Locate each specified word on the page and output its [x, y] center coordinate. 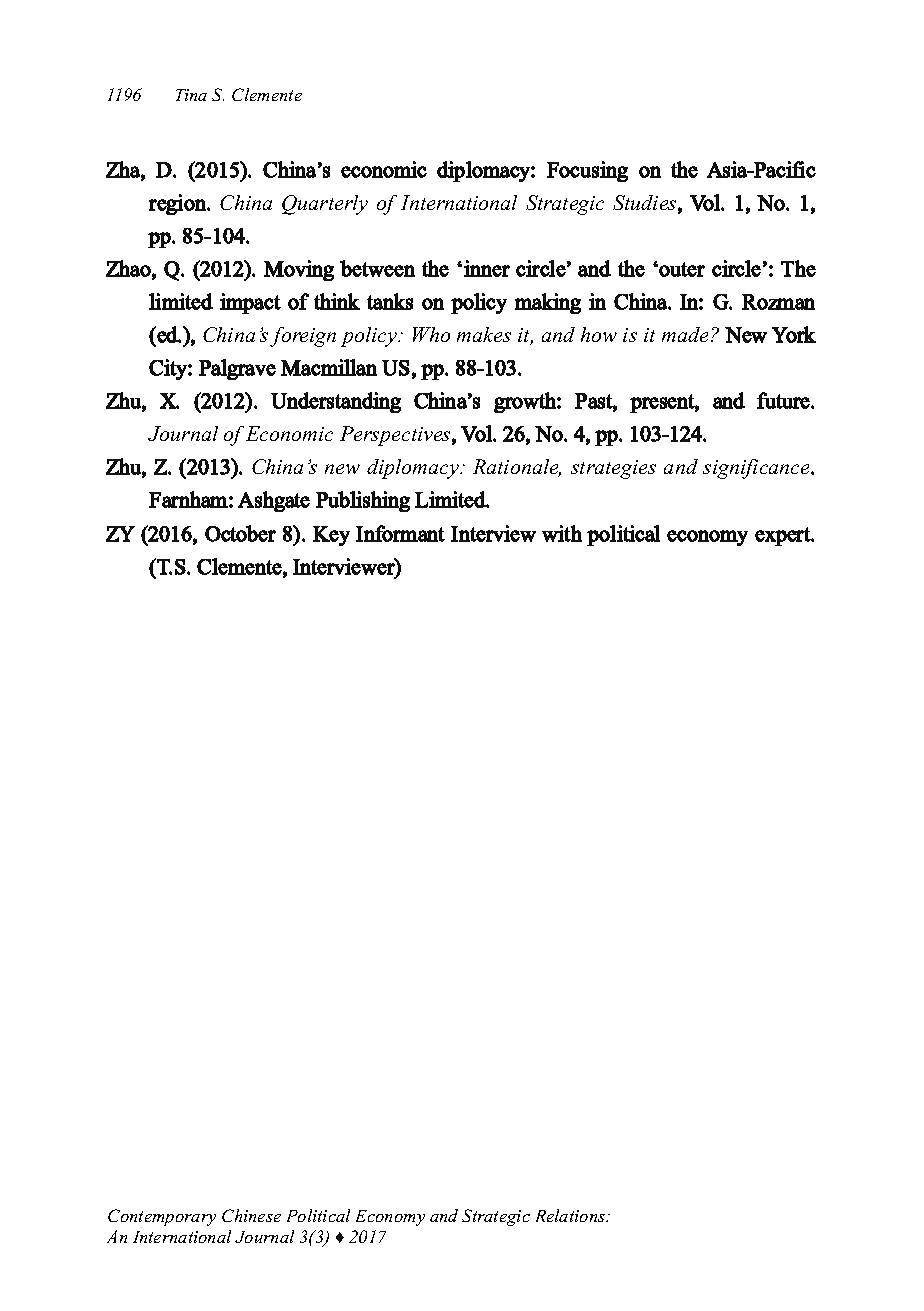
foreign [303, 337]
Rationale [517, 468]
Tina [191, 95]
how [599, 334]
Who [431, 334]
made [687, 334]
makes [484, 334]
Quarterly [325, 205]
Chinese [251, 1215]
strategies [613, 469]
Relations [572, 1215]
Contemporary [162, 1217]
